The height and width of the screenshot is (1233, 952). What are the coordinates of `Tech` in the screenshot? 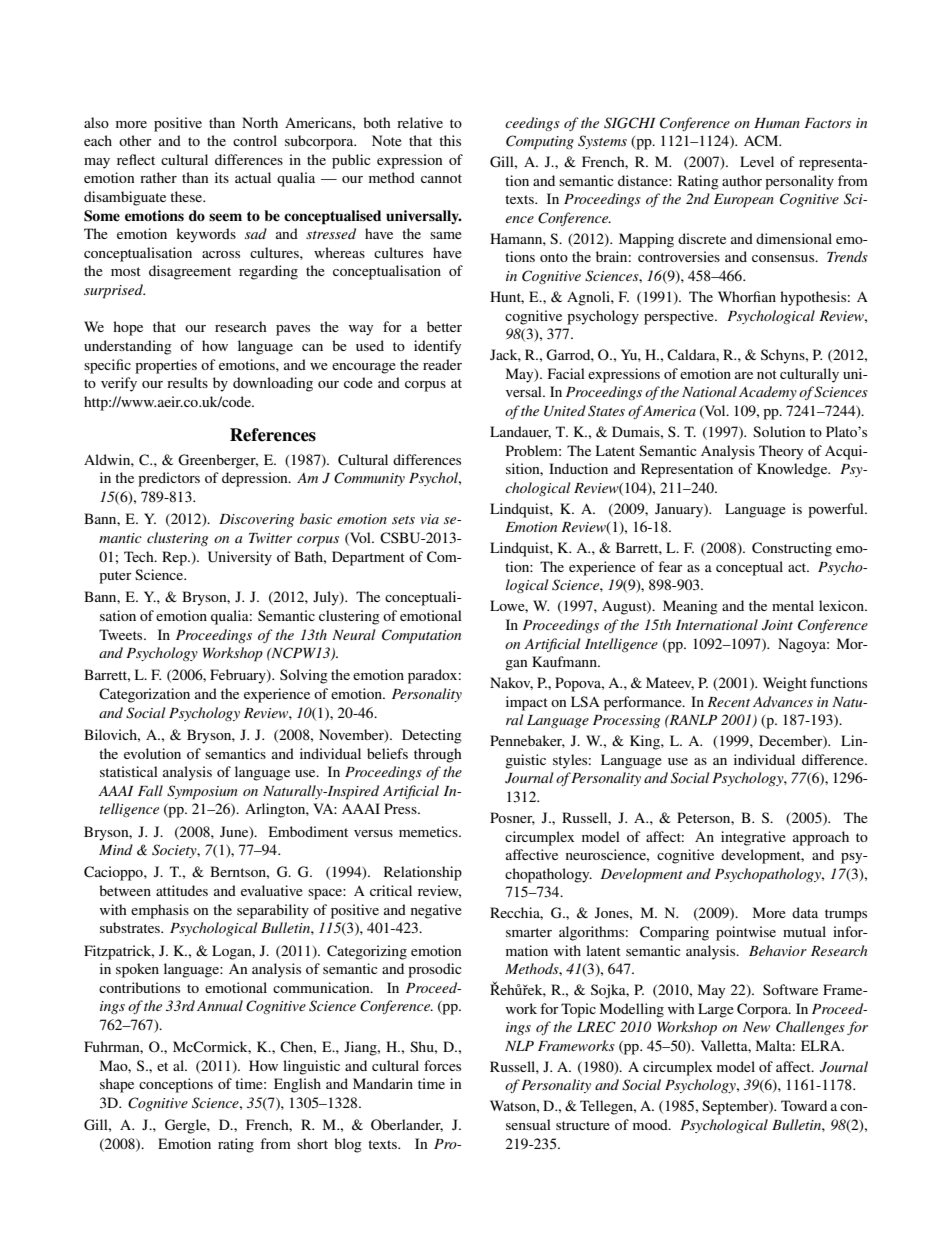 It's located at (140, 556).
